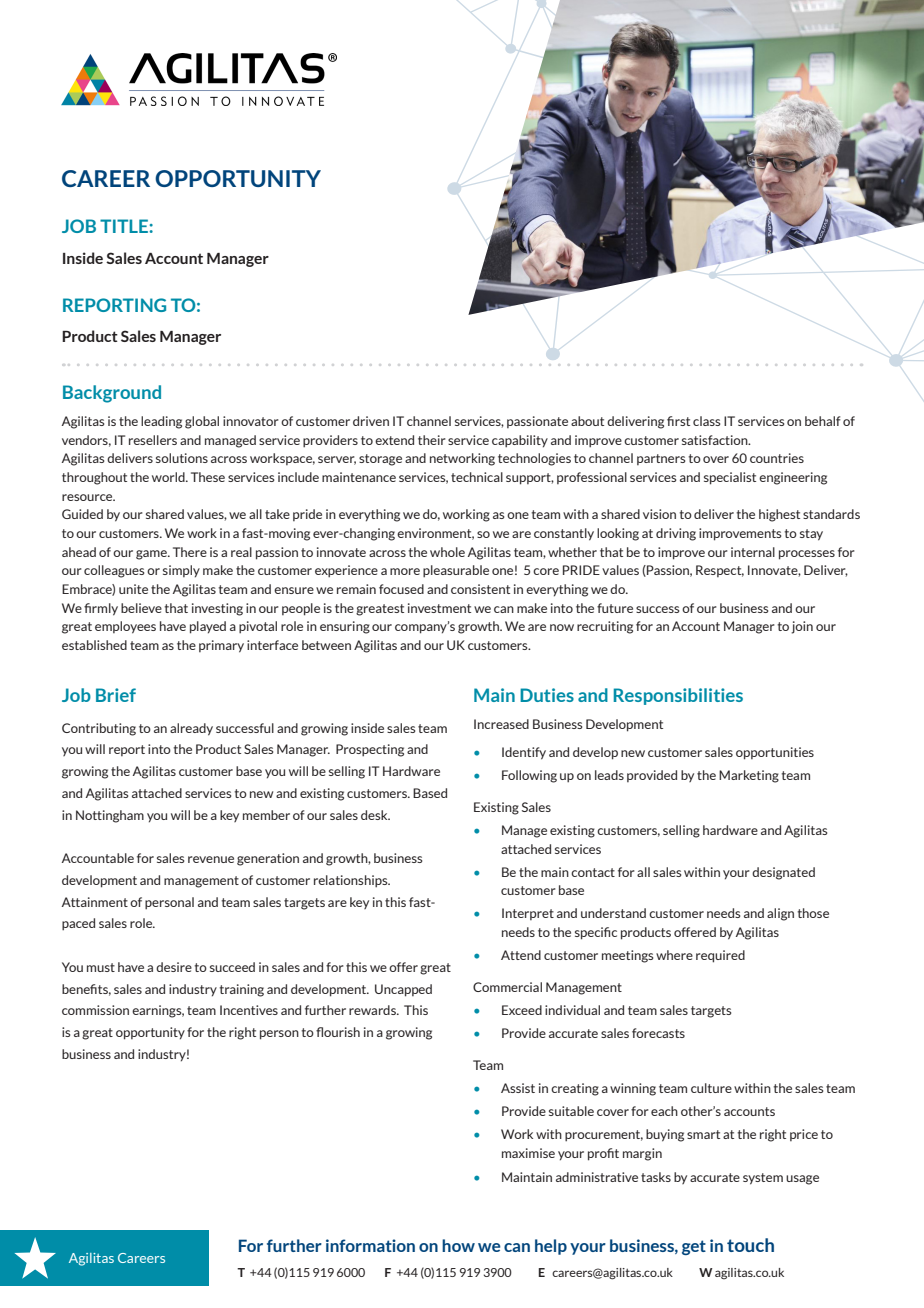 This screenshot has height=1308, width=924. I want to click on opportunities, so click(775, 753).
